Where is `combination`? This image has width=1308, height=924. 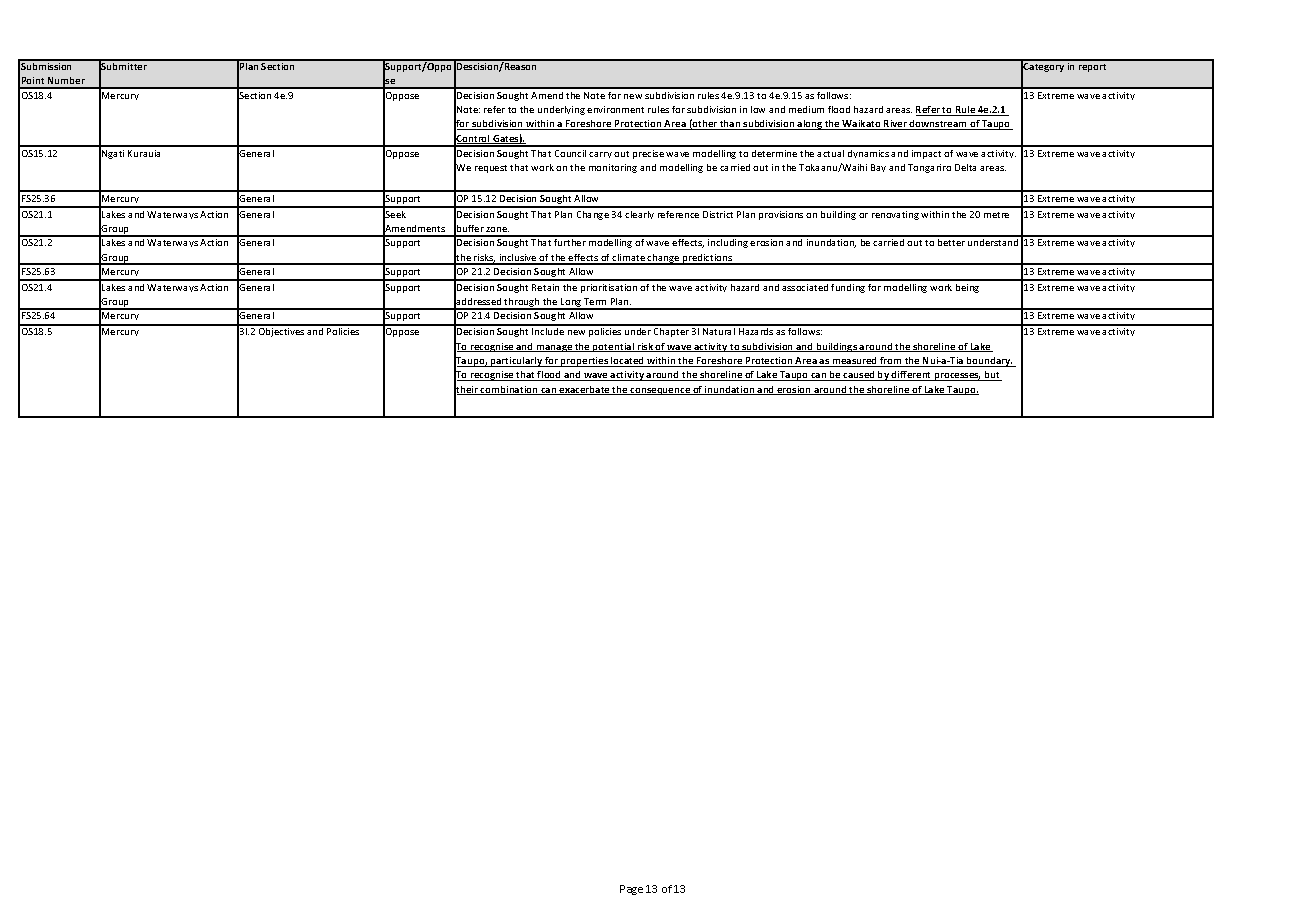
combination is located at coordinates (509, 390).
